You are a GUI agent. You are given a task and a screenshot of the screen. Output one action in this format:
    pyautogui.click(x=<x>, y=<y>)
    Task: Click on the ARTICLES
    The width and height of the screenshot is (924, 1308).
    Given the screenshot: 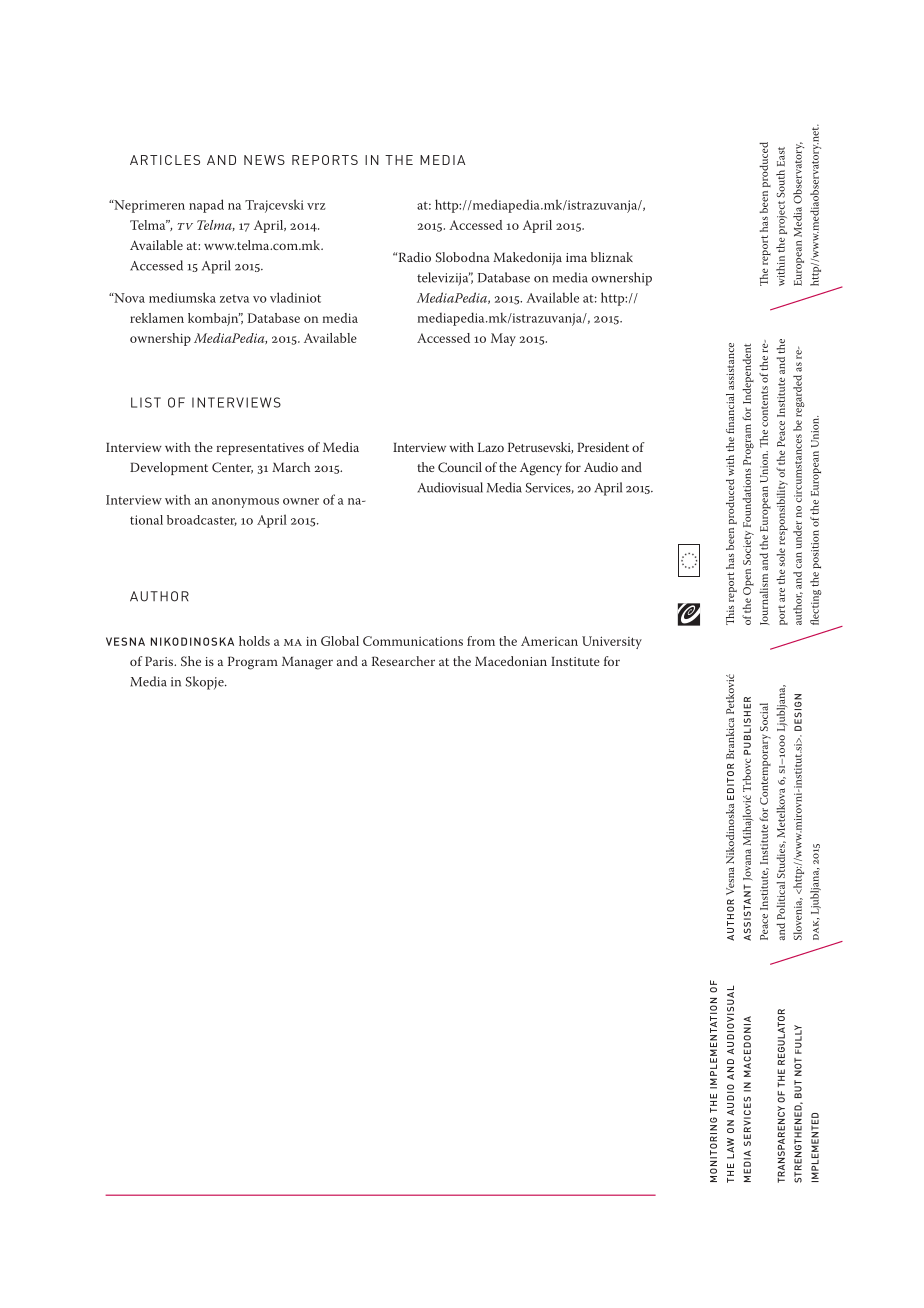 What is the action you would take?
    pyautogui.click(x=165, y=160)
